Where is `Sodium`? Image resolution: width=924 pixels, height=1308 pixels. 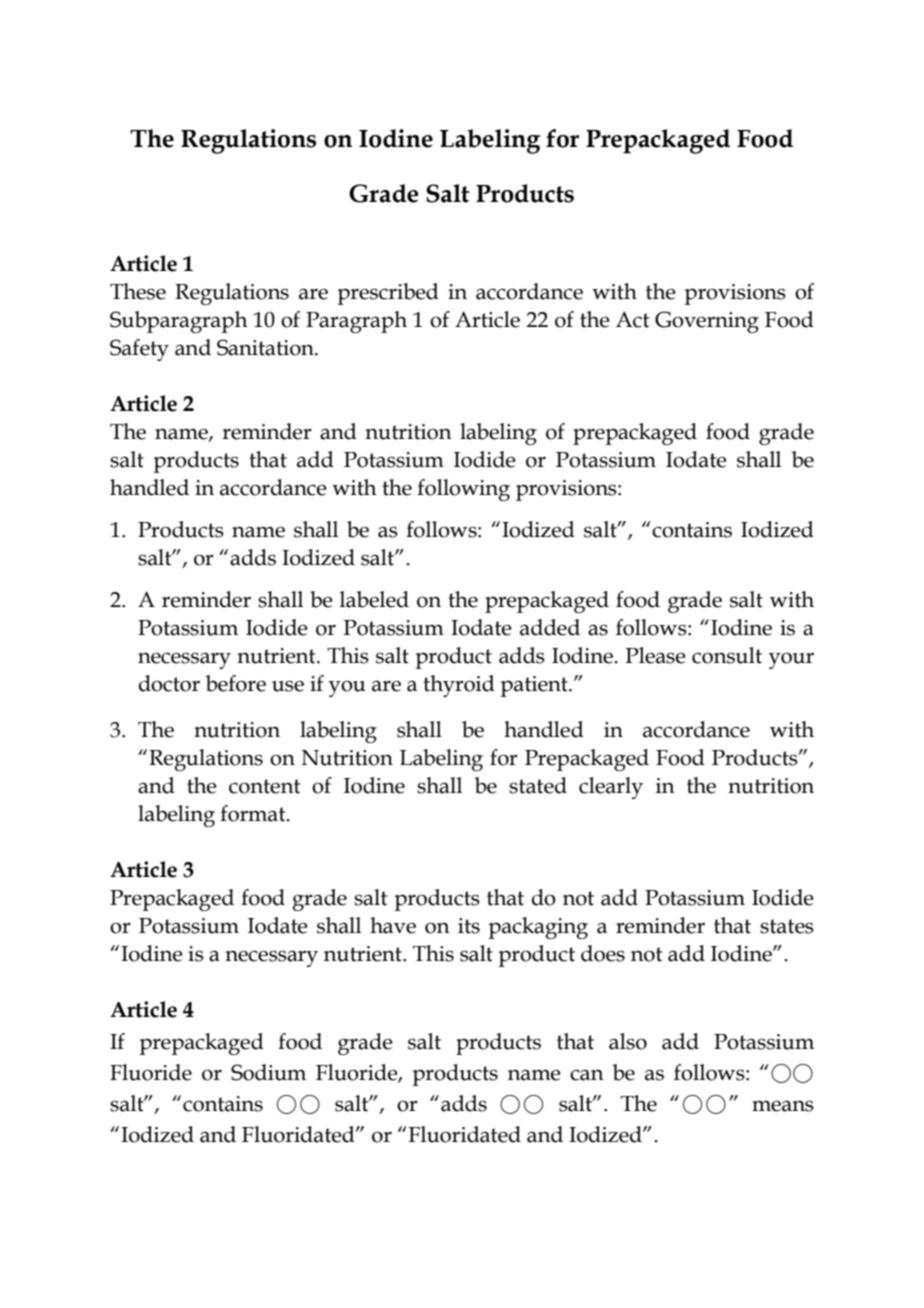
Sodium is located at coordinates (268, 1072).
